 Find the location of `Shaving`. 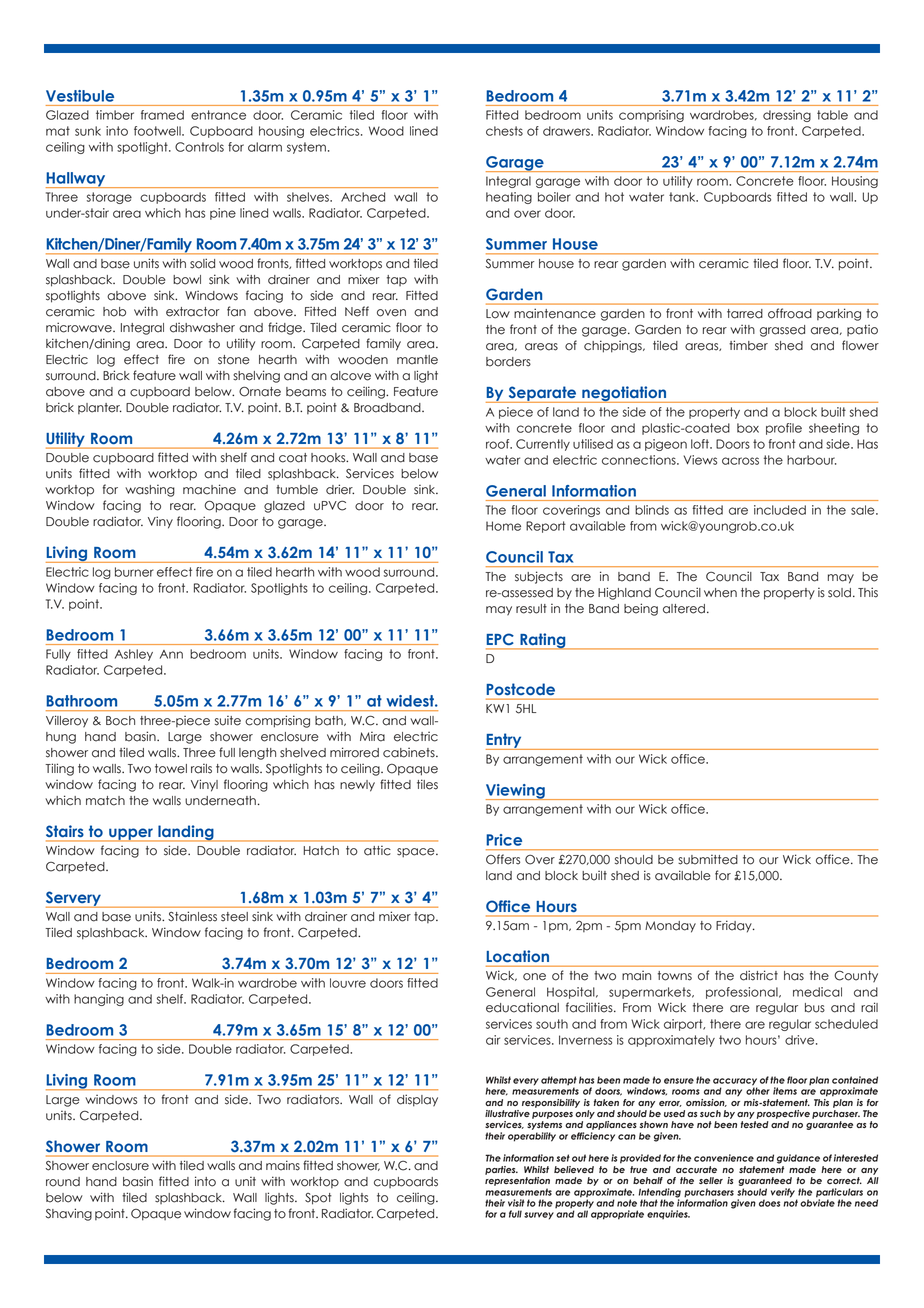

Shaving is located at coordinates (69, 1214).
